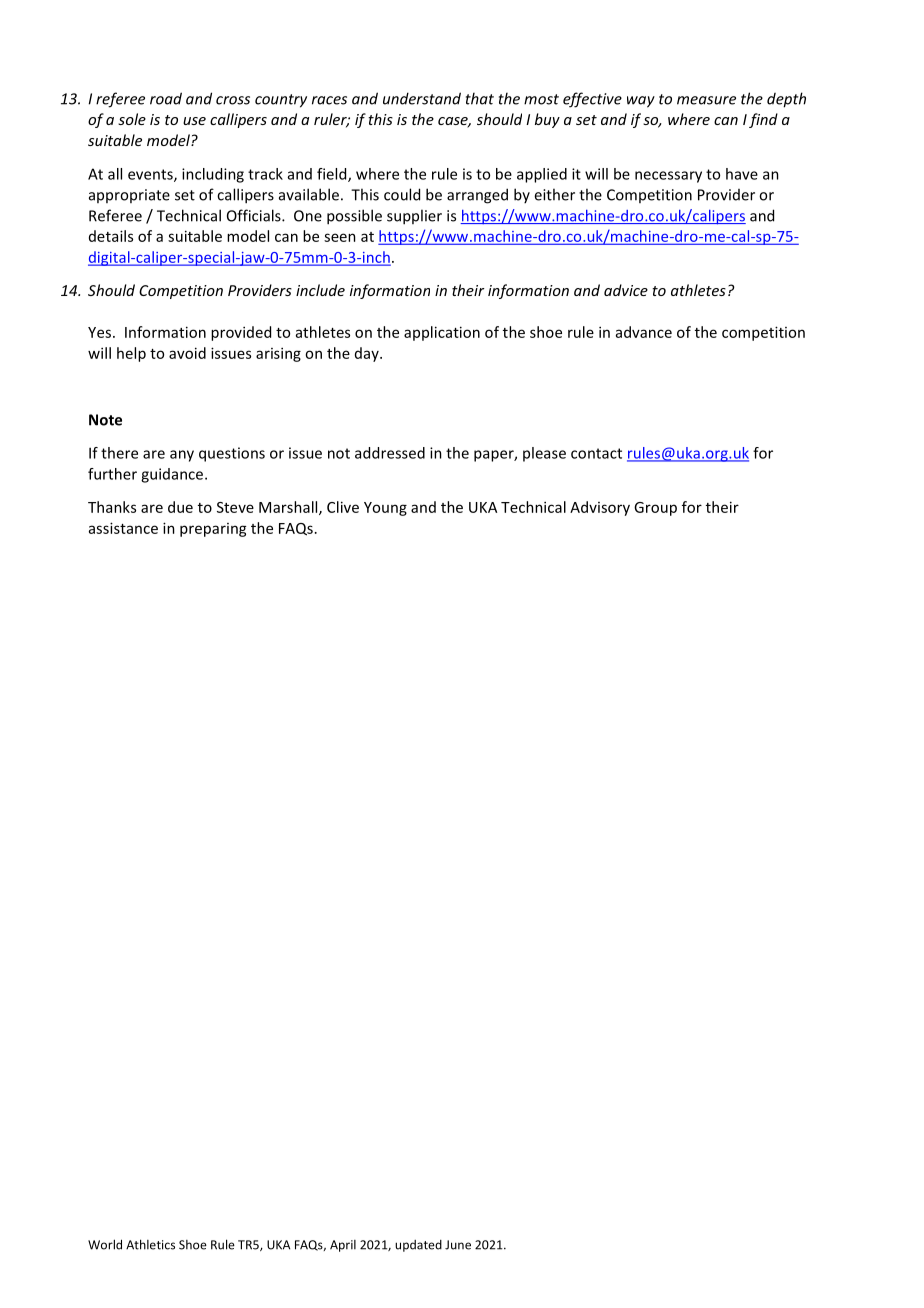 Image resolution: width=924 pixels, height=1308 pixels. What do you see at coordinates (213, 530) in the page?
I see `preparing` at bounding box center [213, 530].
